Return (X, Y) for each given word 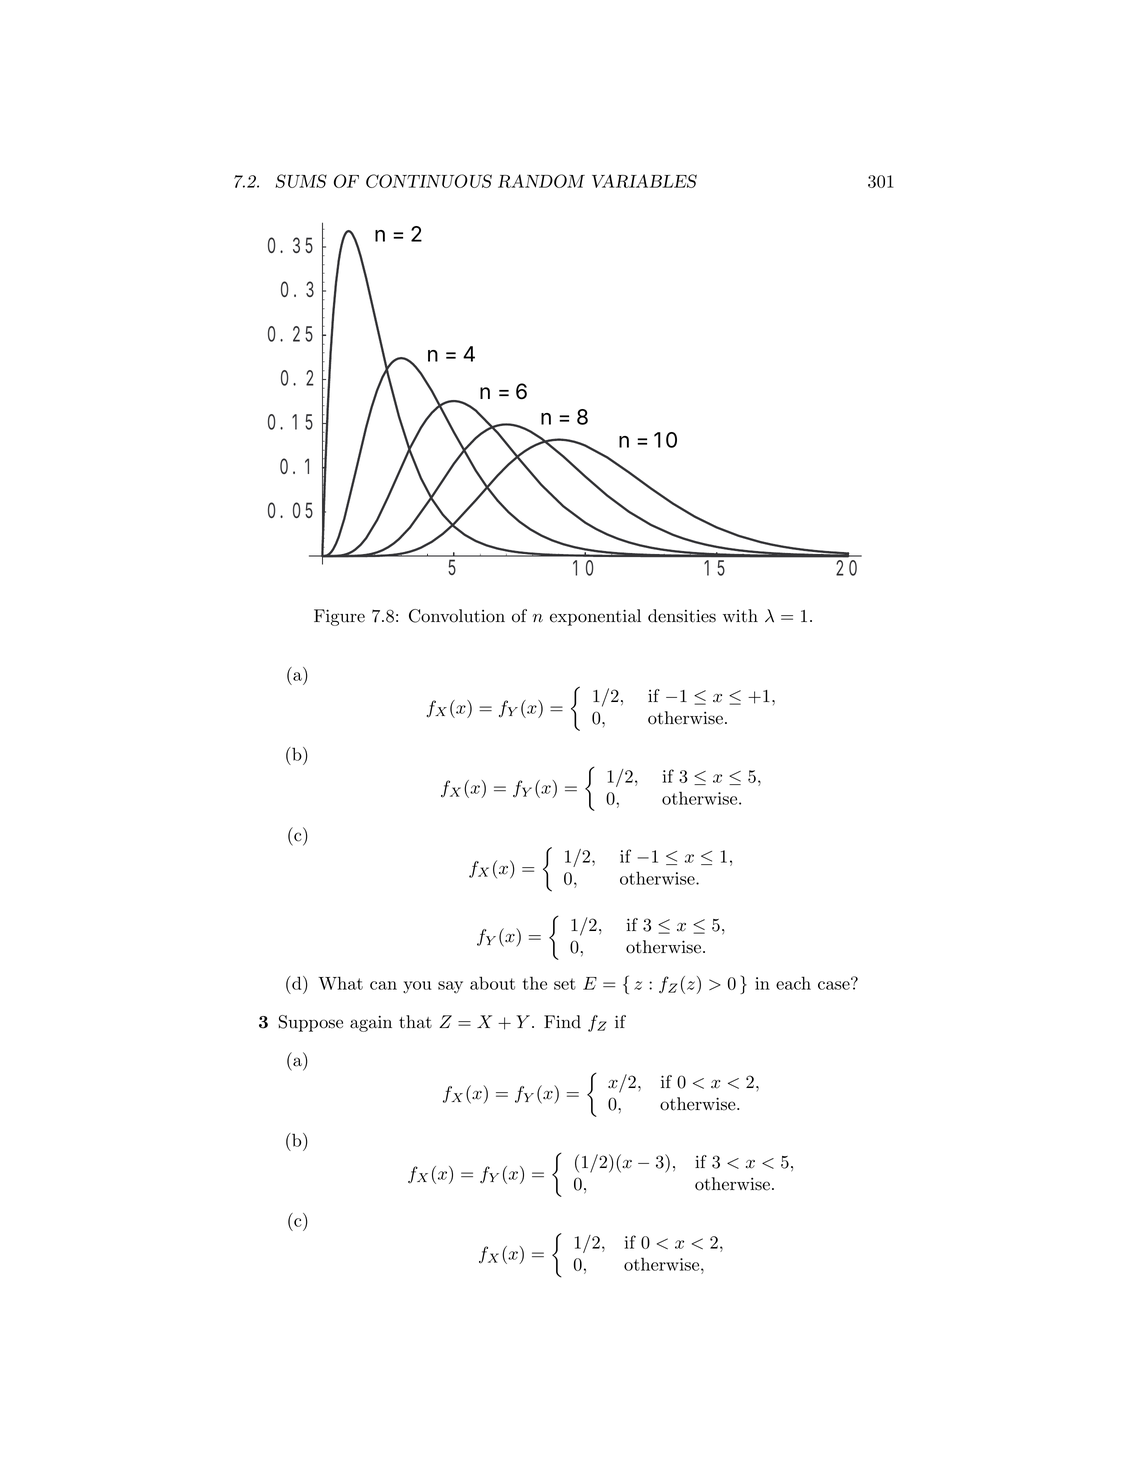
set (565, 984)
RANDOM (541, 181)
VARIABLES (644, 181)
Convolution (457, 616)
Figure (339, 617)
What (340, 983)
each (793, 983)
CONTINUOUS (429, 181)
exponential (595, 617)
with (740, 616)
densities (682, 616)
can (383, 985)
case (835, 984)
